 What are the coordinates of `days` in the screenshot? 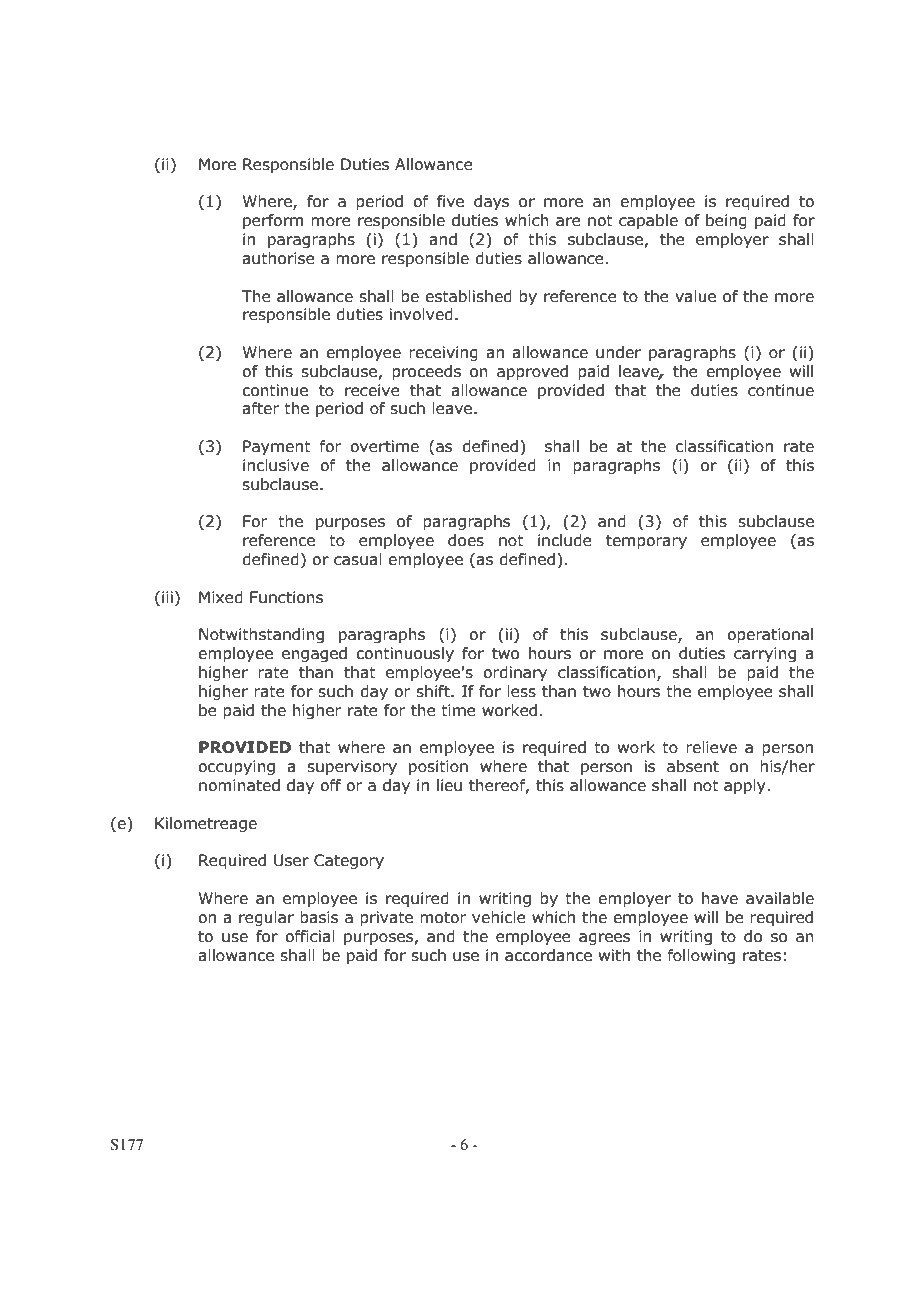 It's located at (492, 202).
